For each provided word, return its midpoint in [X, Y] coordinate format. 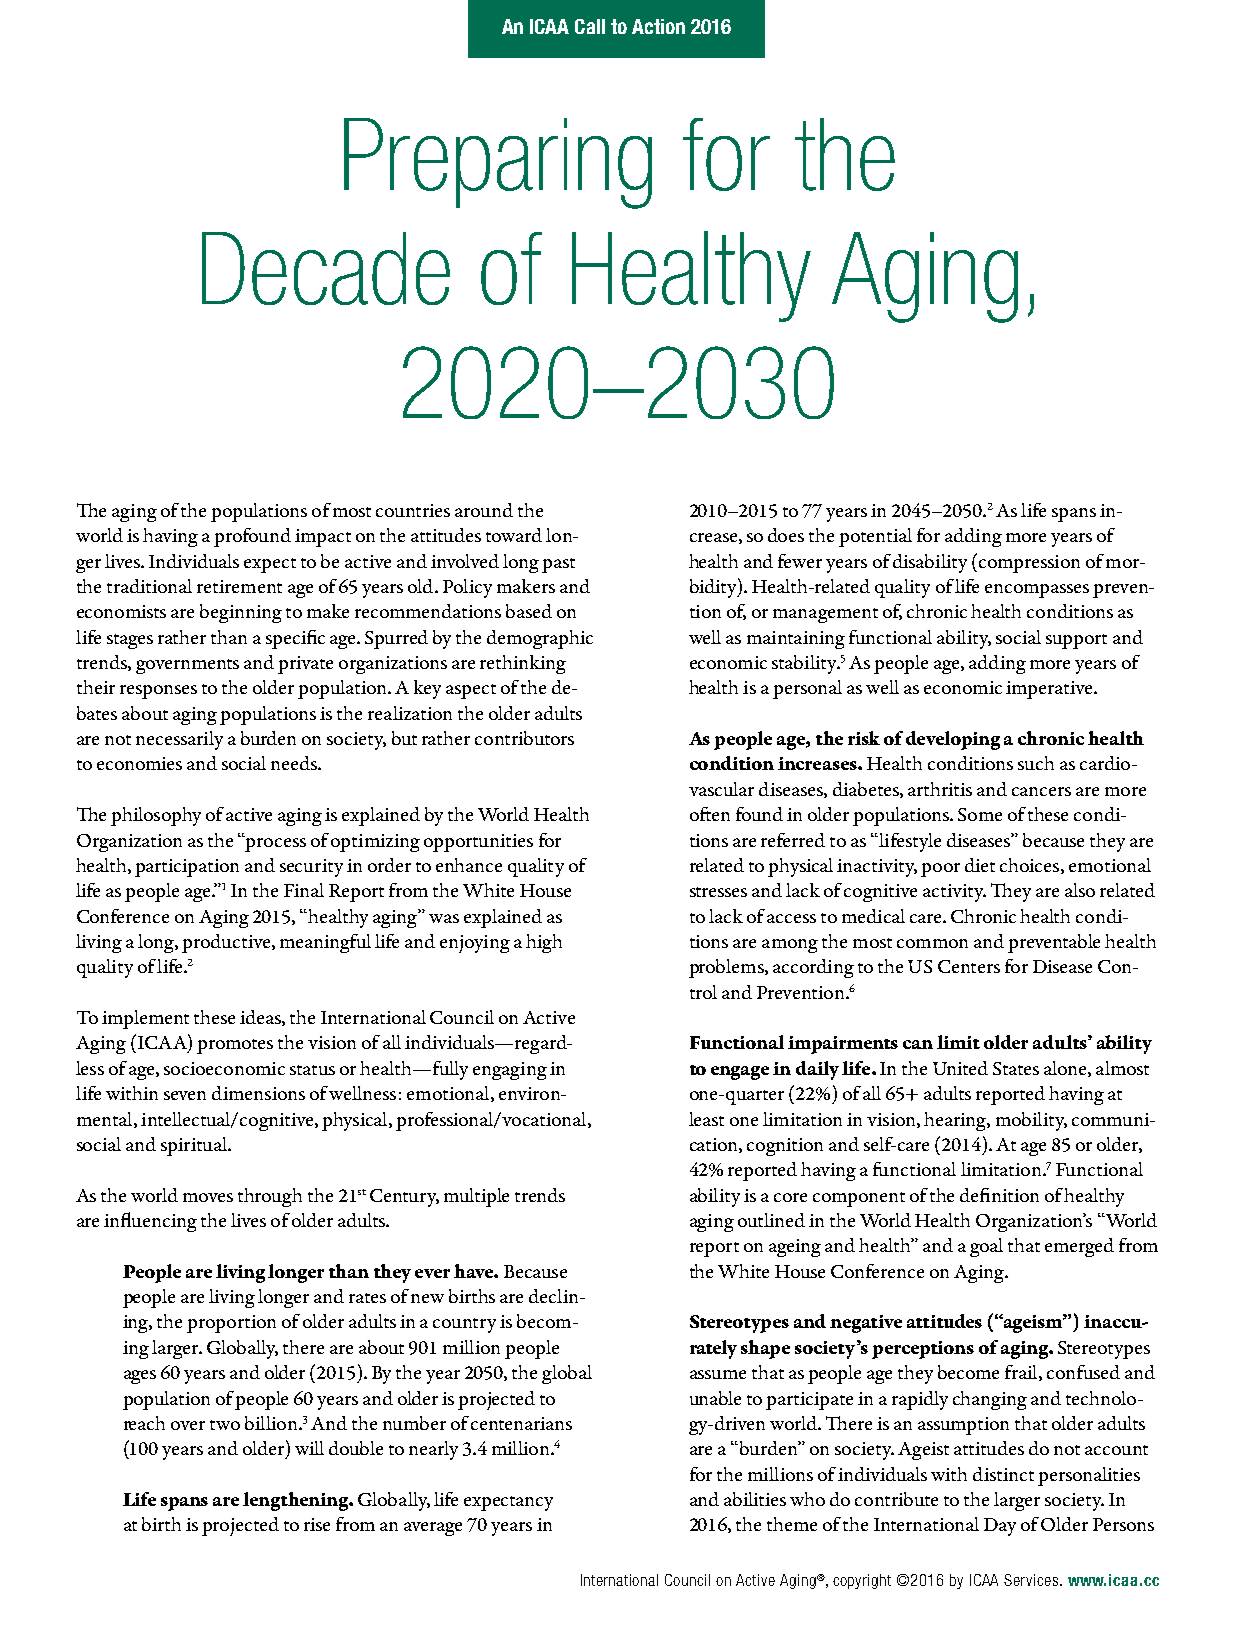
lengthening [296, 1501]
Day [1000, 1527]
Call [590, 26]
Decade [326, 268]
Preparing [498, 163]
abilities [755, 1499]
